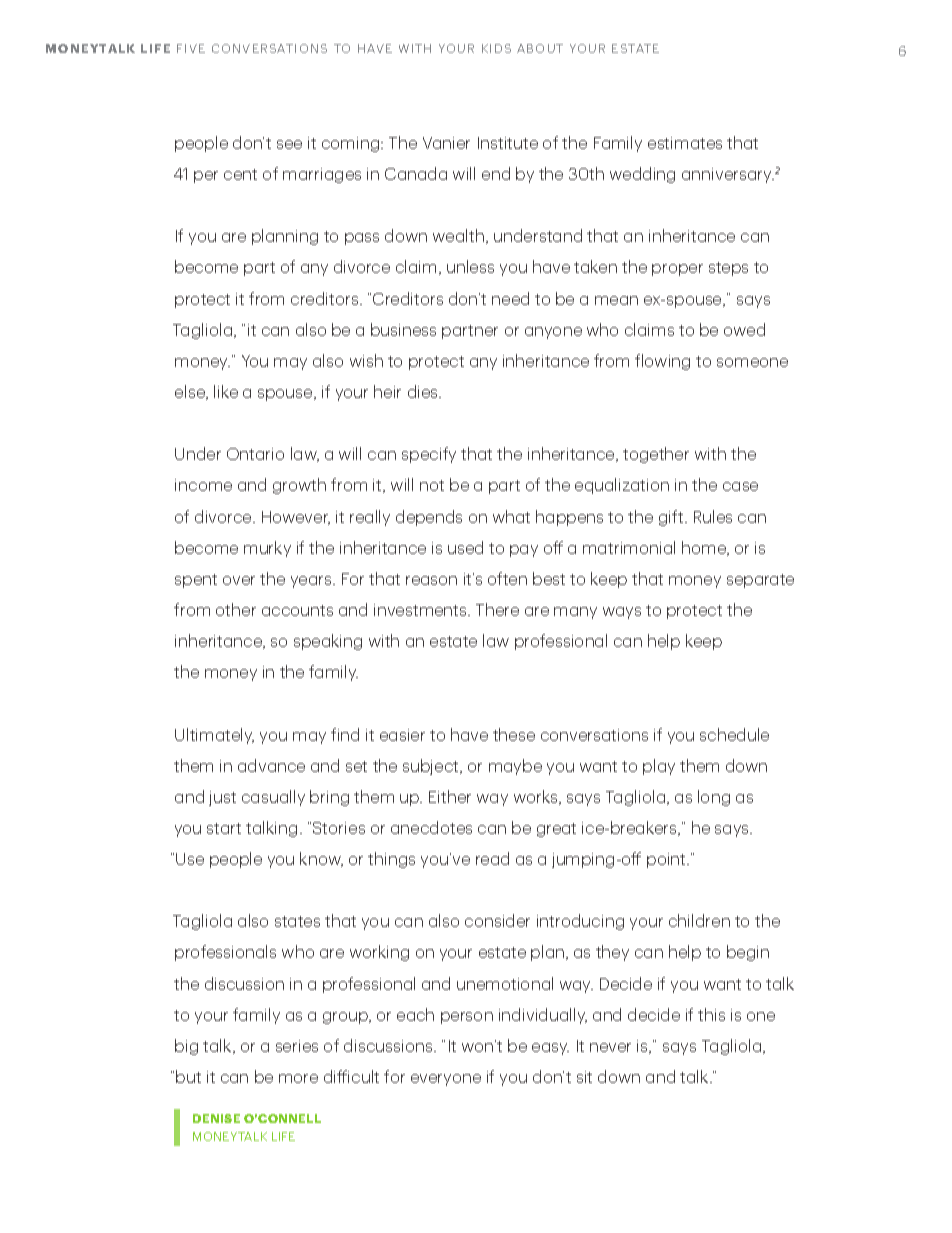  I want to click on Institute, so click(508, 143).
